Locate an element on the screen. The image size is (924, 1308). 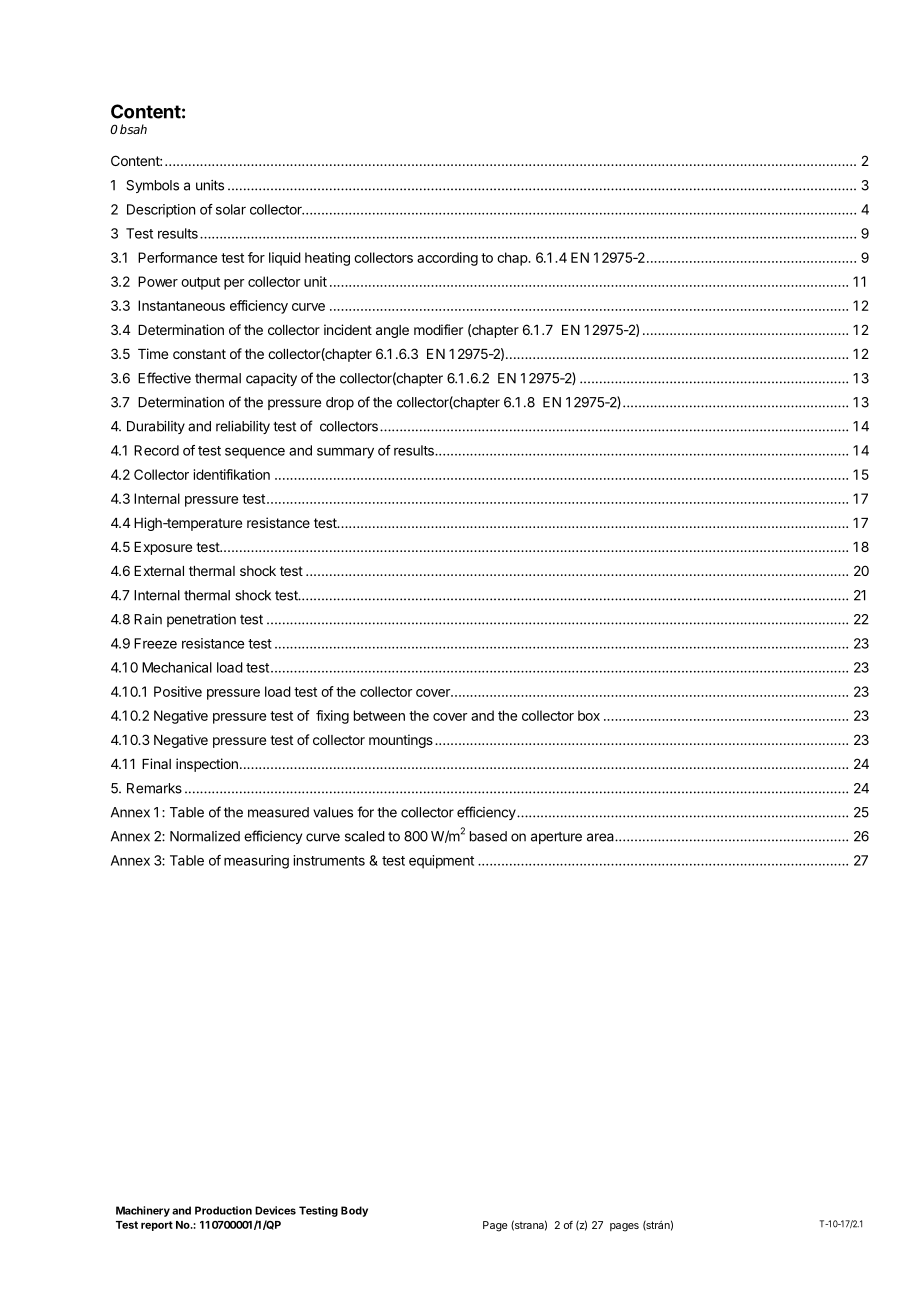
according is located at coordinates (447, 259).
